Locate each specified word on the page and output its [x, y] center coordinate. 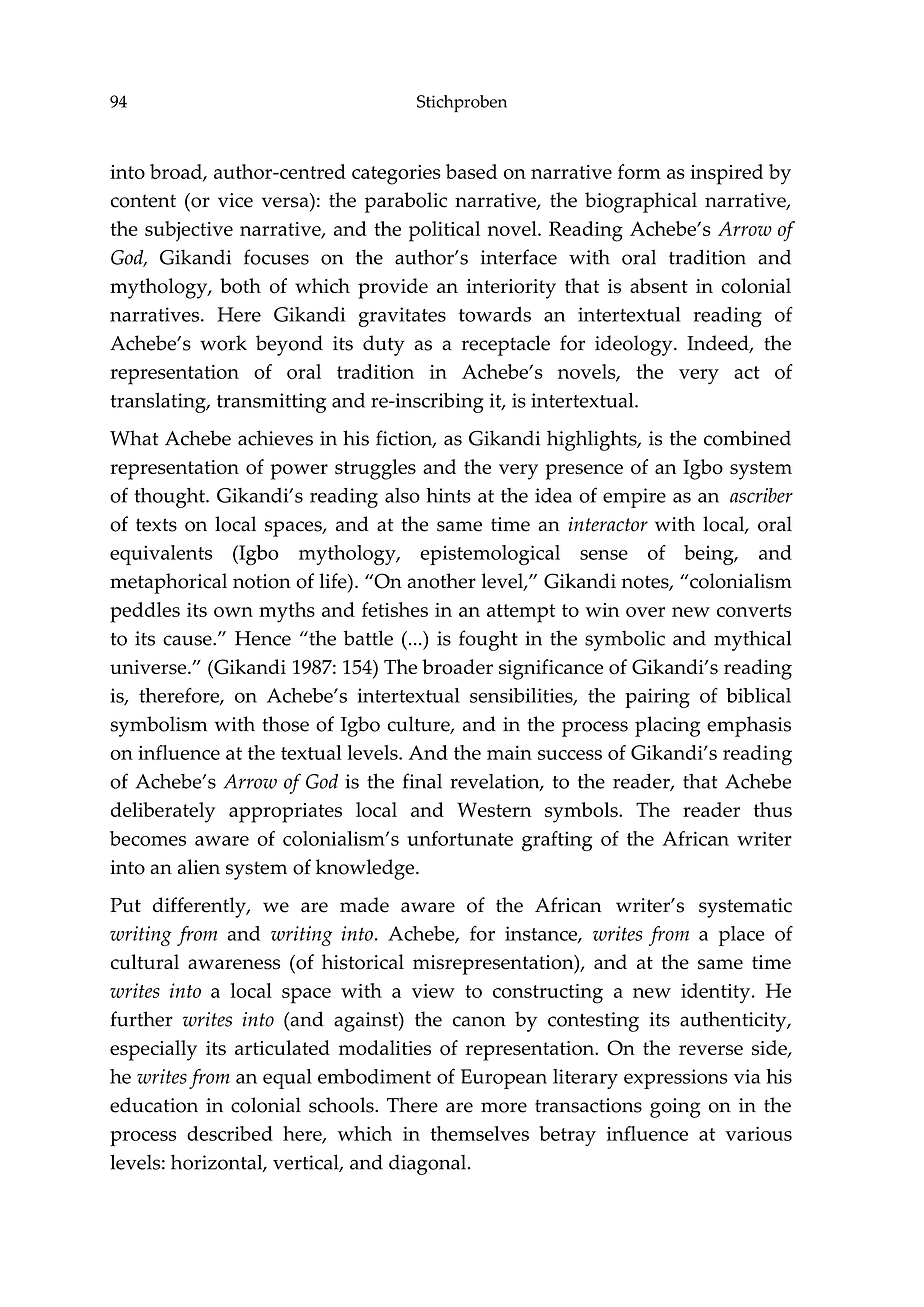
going [675, 1108]
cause [188, 640]
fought [488, 640]
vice [235, 200]
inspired [726, 174]
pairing [657, 698]
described [230, 1133]
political [444, 231]
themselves [480, 1133]
